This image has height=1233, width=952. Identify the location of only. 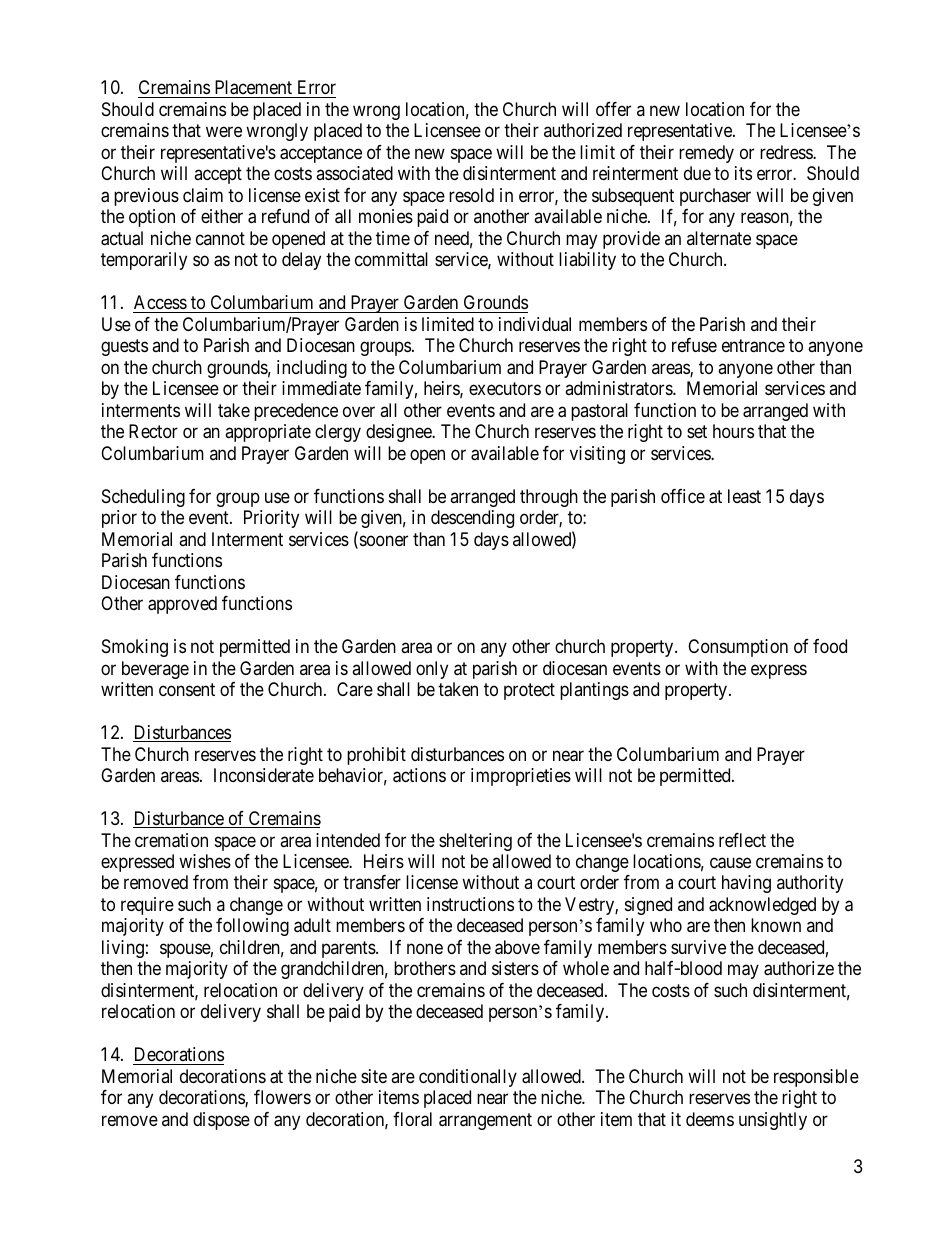
(432, 670).
